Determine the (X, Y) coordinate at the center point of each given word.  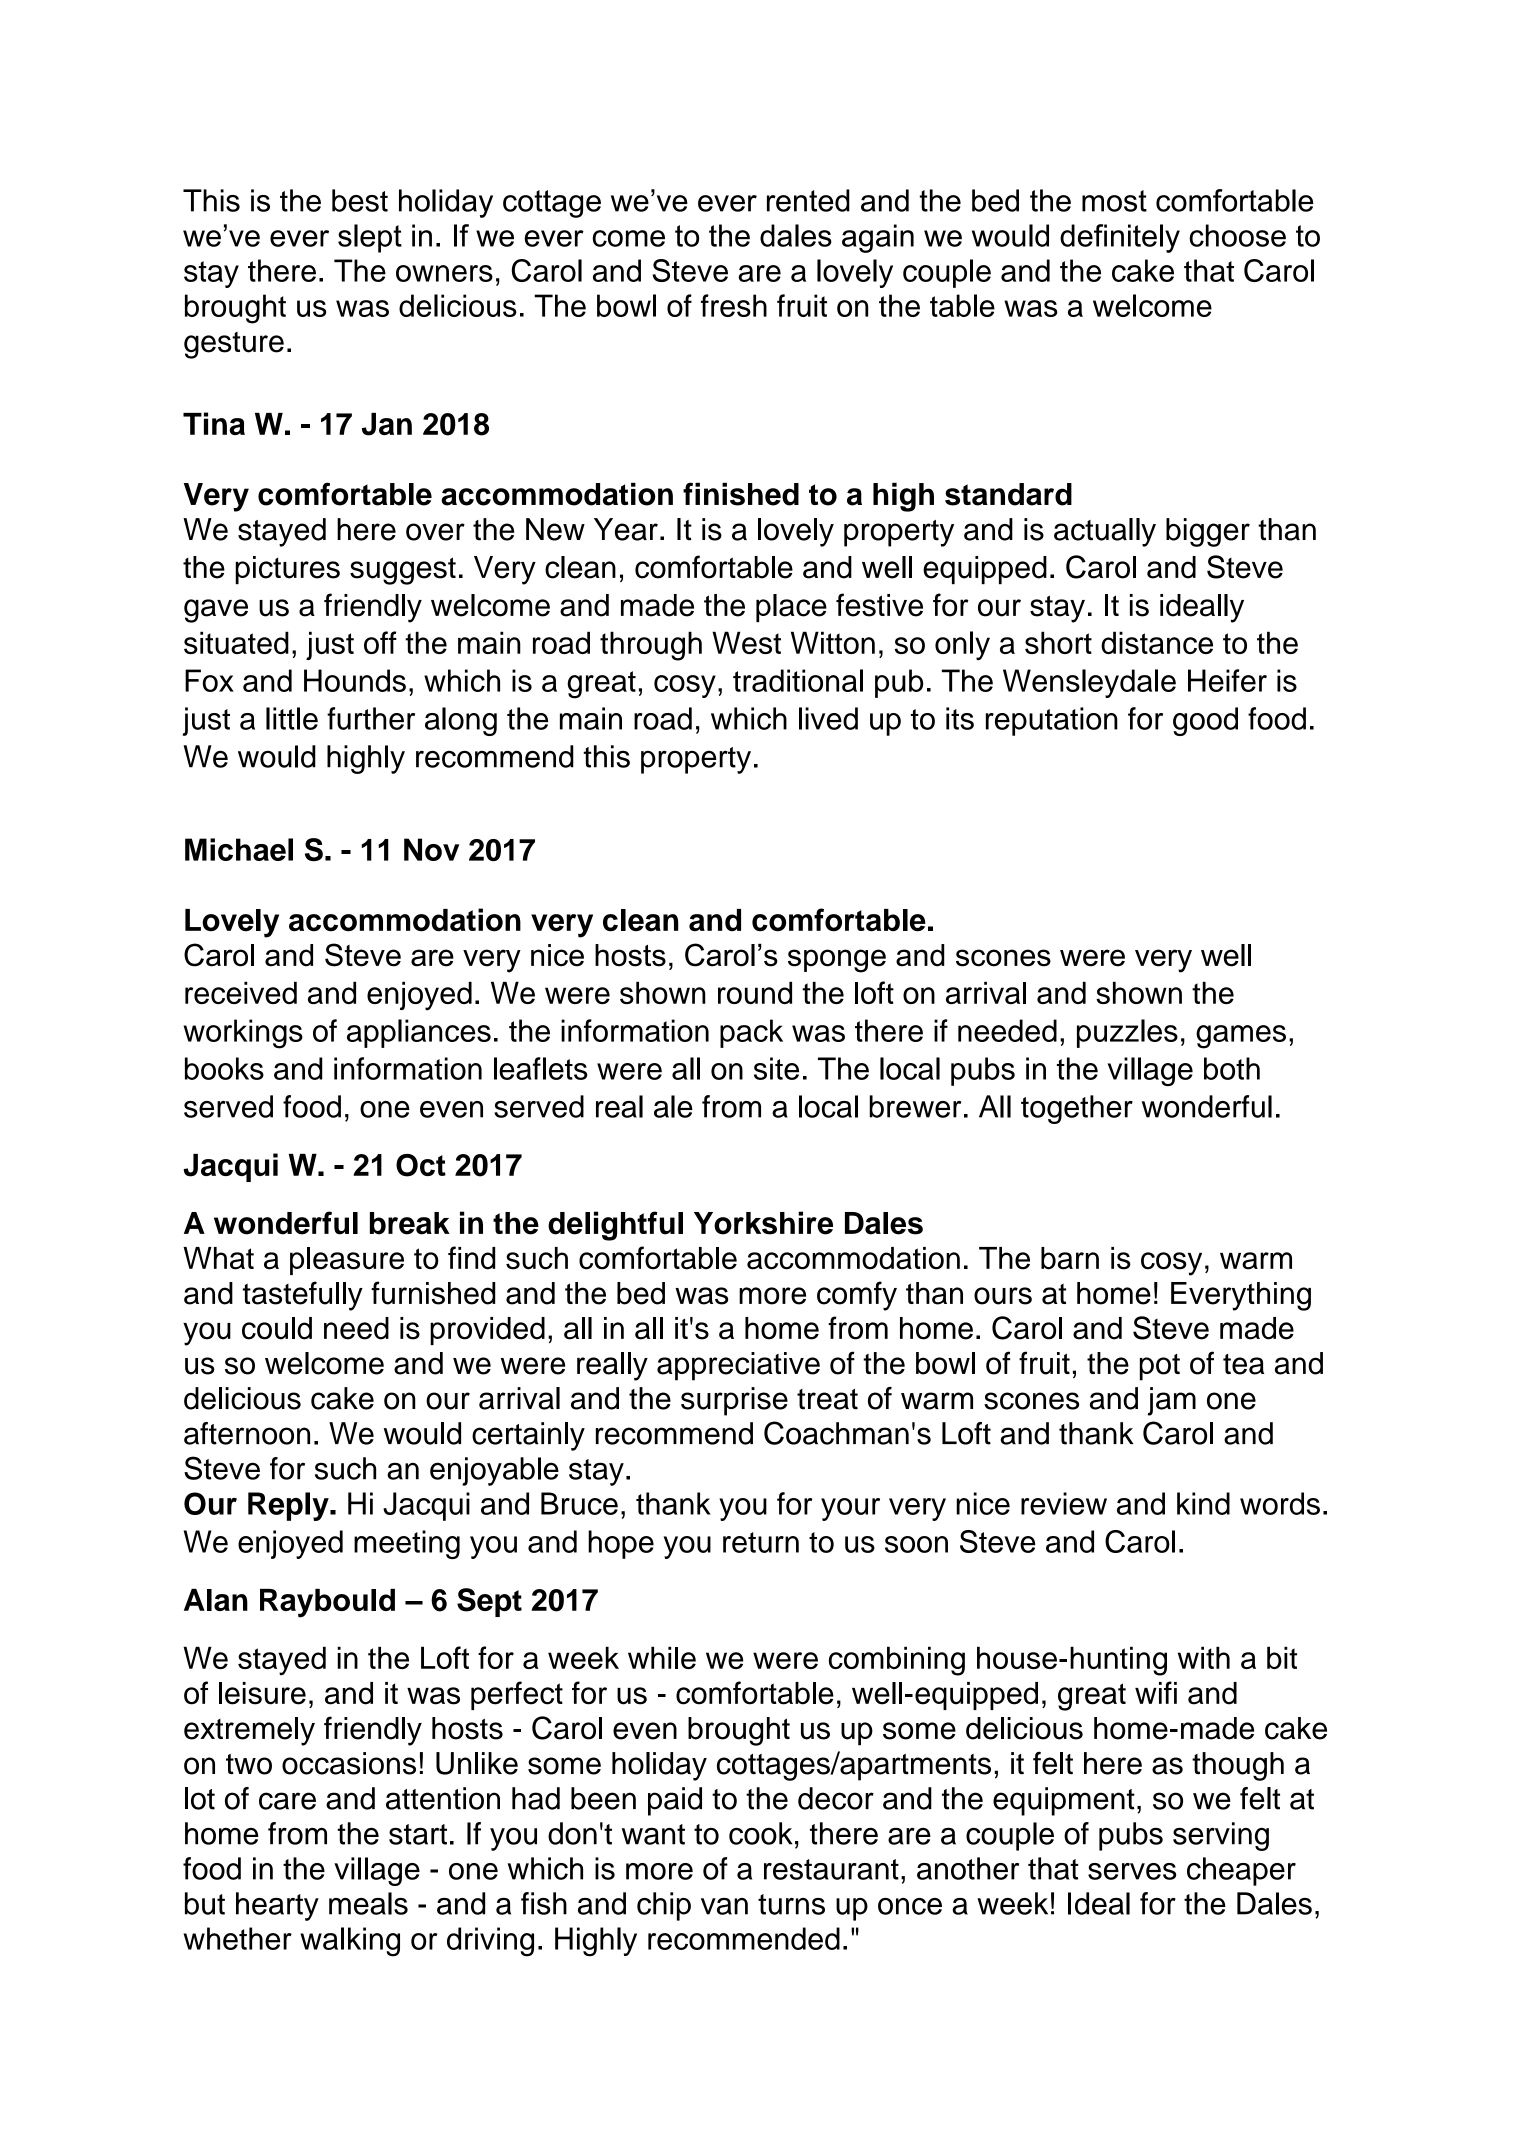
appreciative (738, 1366)
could (277, 1328)
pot (1160, 1367)
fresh (734, 305)
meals (368, 1903)
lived (828, 718)
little (292, 718)
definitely (1120, 238)
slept (370, 238)
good (1205, 721)
